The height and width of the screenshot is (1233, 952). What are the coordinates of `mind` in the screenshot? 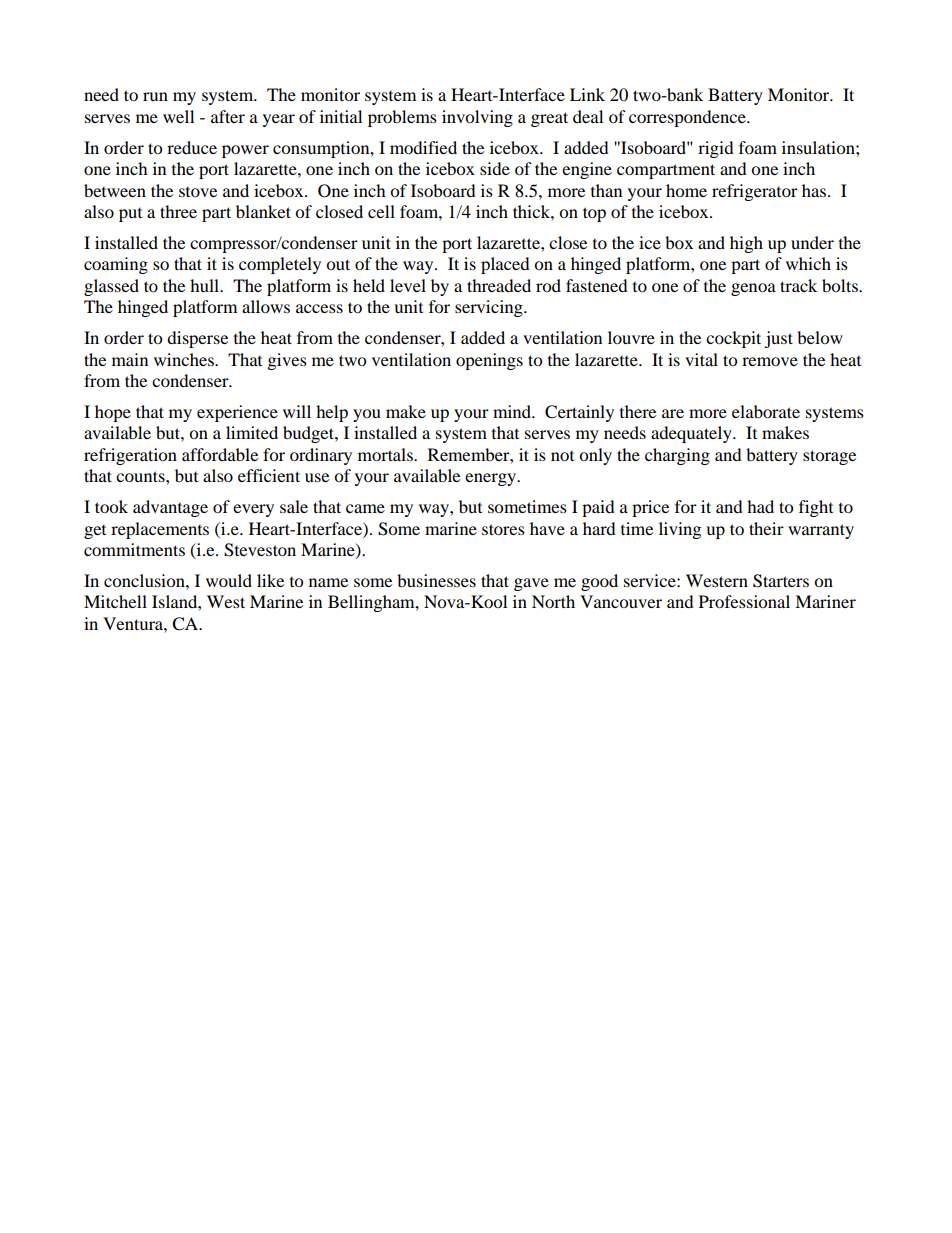 It's located at (513, 411).
